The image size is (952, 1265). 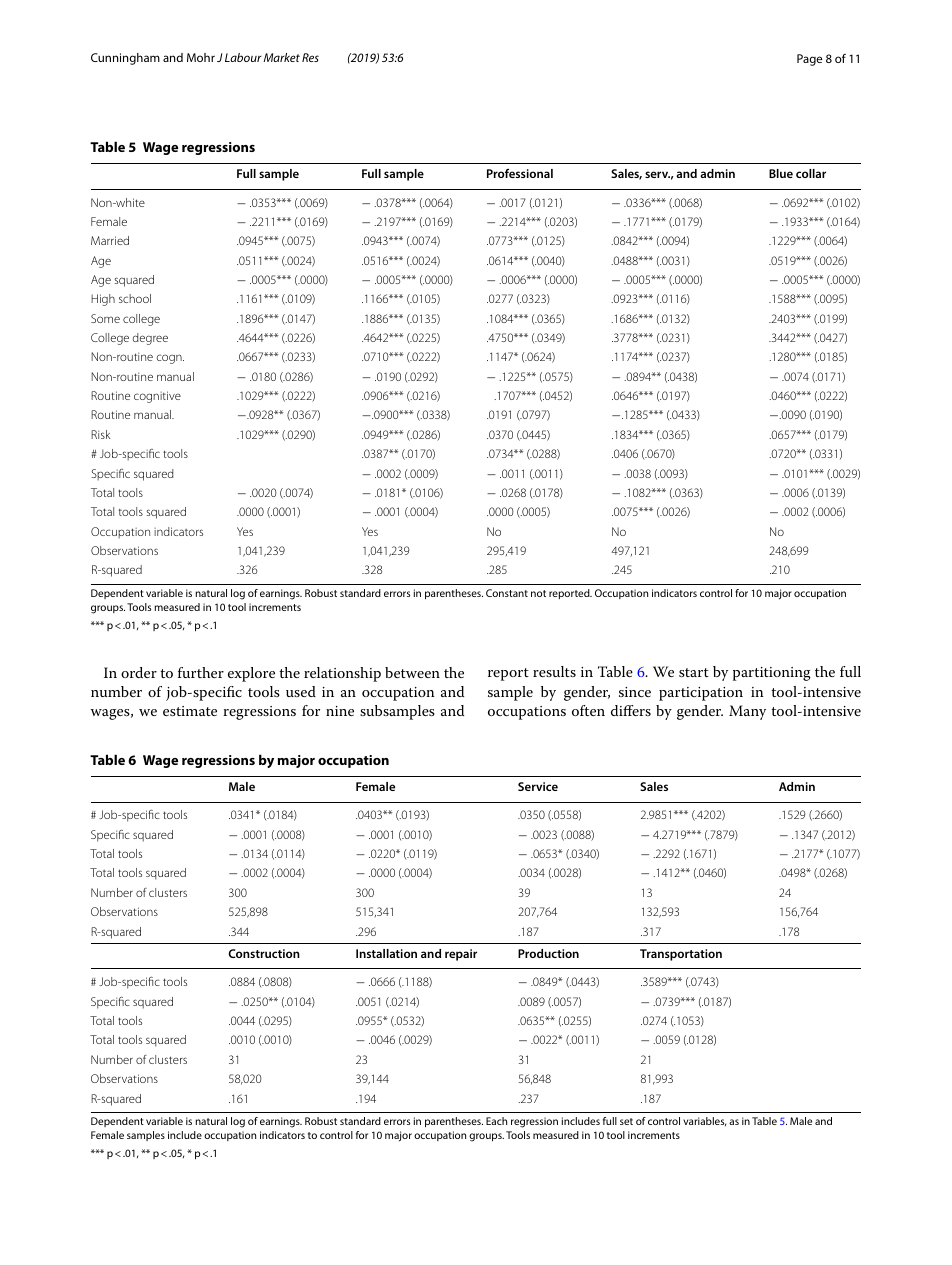 What do you see at coordinates (538, 593) in the screenshot?
I see `not` at bounding box center [538, 593].
